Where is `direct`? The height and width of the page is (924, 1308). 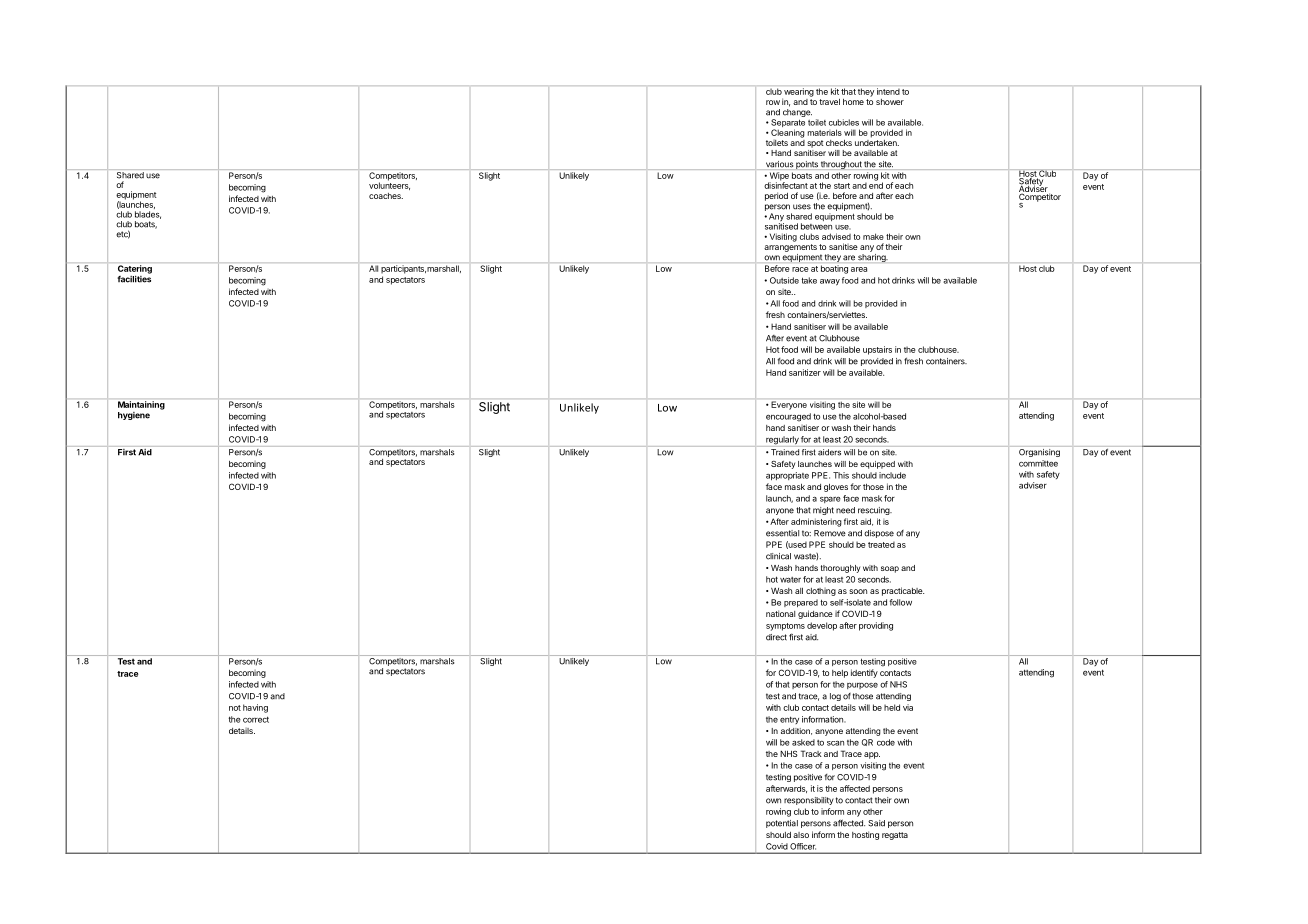
direct is located at coordinates (776, 637).
